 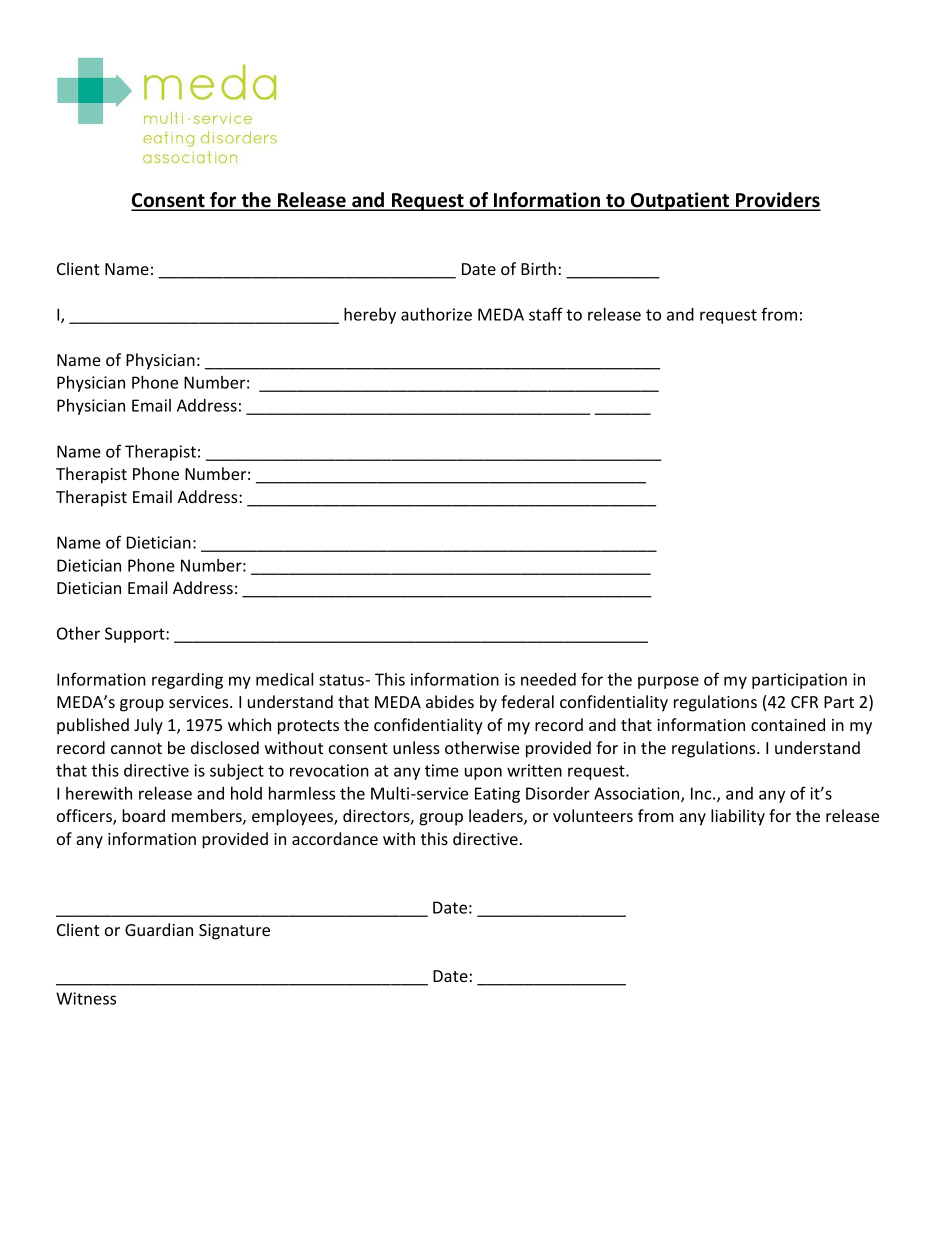 What do you see at coordinates (680, 201) in the page?
I see `Outpatient` at bounding box center [680, 201].
